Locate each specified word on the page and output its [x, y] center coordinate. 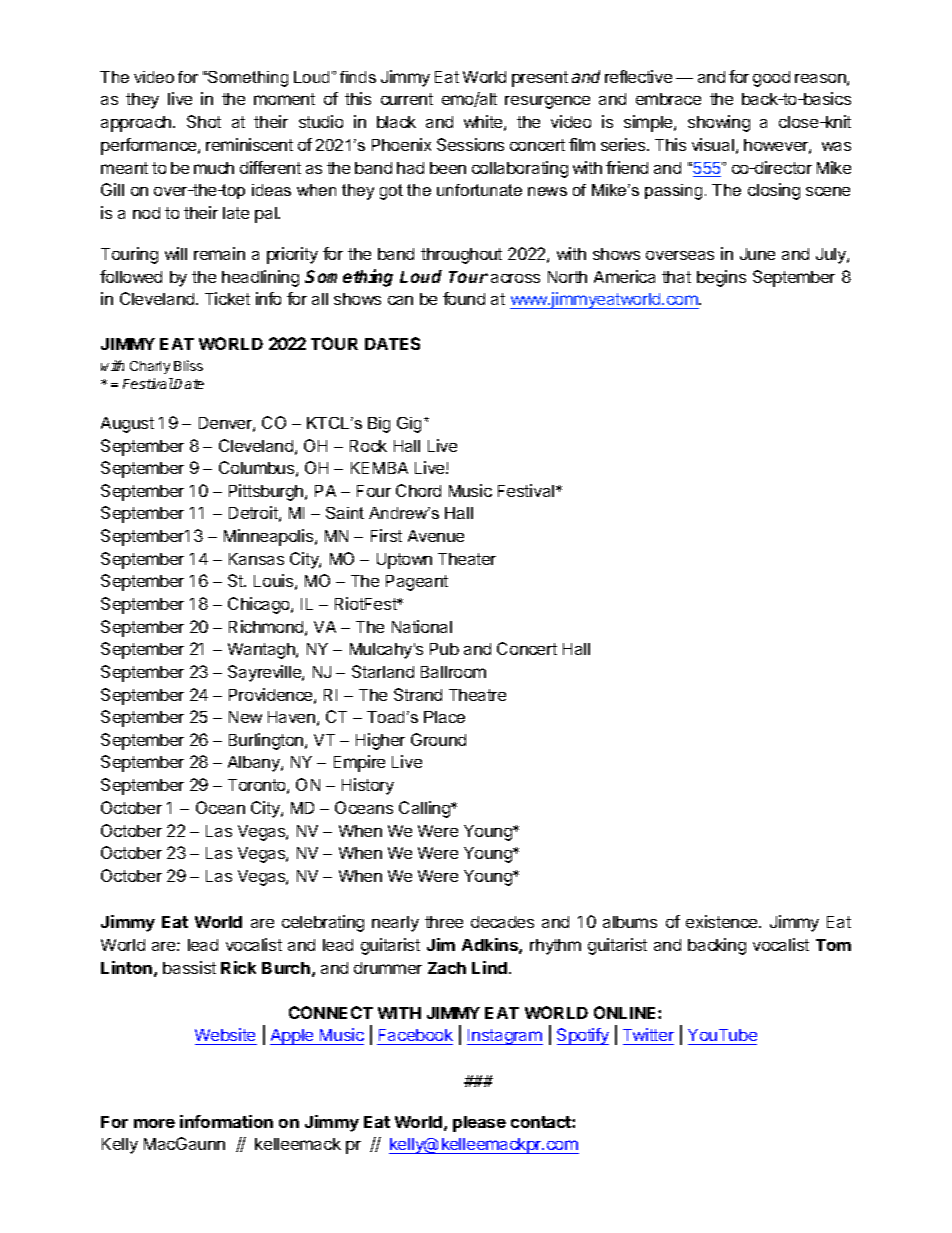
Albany [255, 764]
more [154, 1123]
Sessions [470, 144]
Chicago [260, 605]
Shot [204, 121]
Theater [467, 559]
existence [723, 921]
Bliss [188, 365]
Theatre [477, 695]
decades [502, 922]
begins [721, 278]
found [464, 298]
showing [719, 123]
